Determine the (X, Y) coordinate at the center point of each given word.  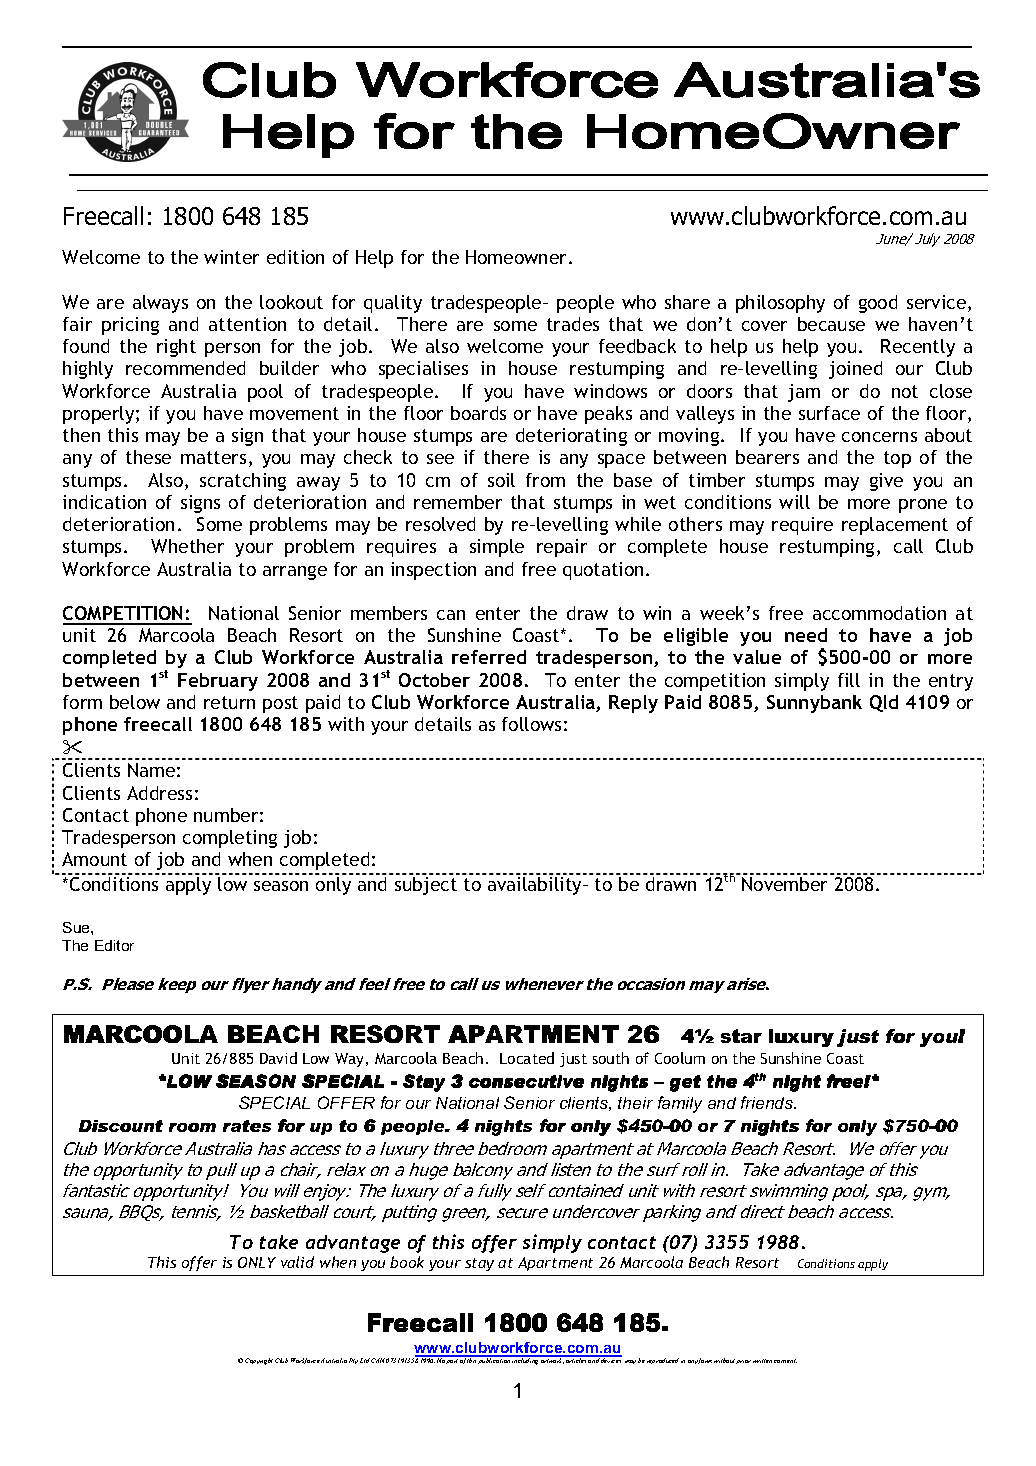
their (635, 1103)
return (229, 702)
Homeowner (518, 257)
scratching (243, 482)
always (160, 304)
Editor (114, 945)
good (878, 304)
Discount (121, 1126)
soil (501, 480)
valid (297, 1262)
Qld (884, 703)
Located (527, 1058)
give (886, 482)
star (741, 1036)
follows (531, 724)
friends (768, 1102)
